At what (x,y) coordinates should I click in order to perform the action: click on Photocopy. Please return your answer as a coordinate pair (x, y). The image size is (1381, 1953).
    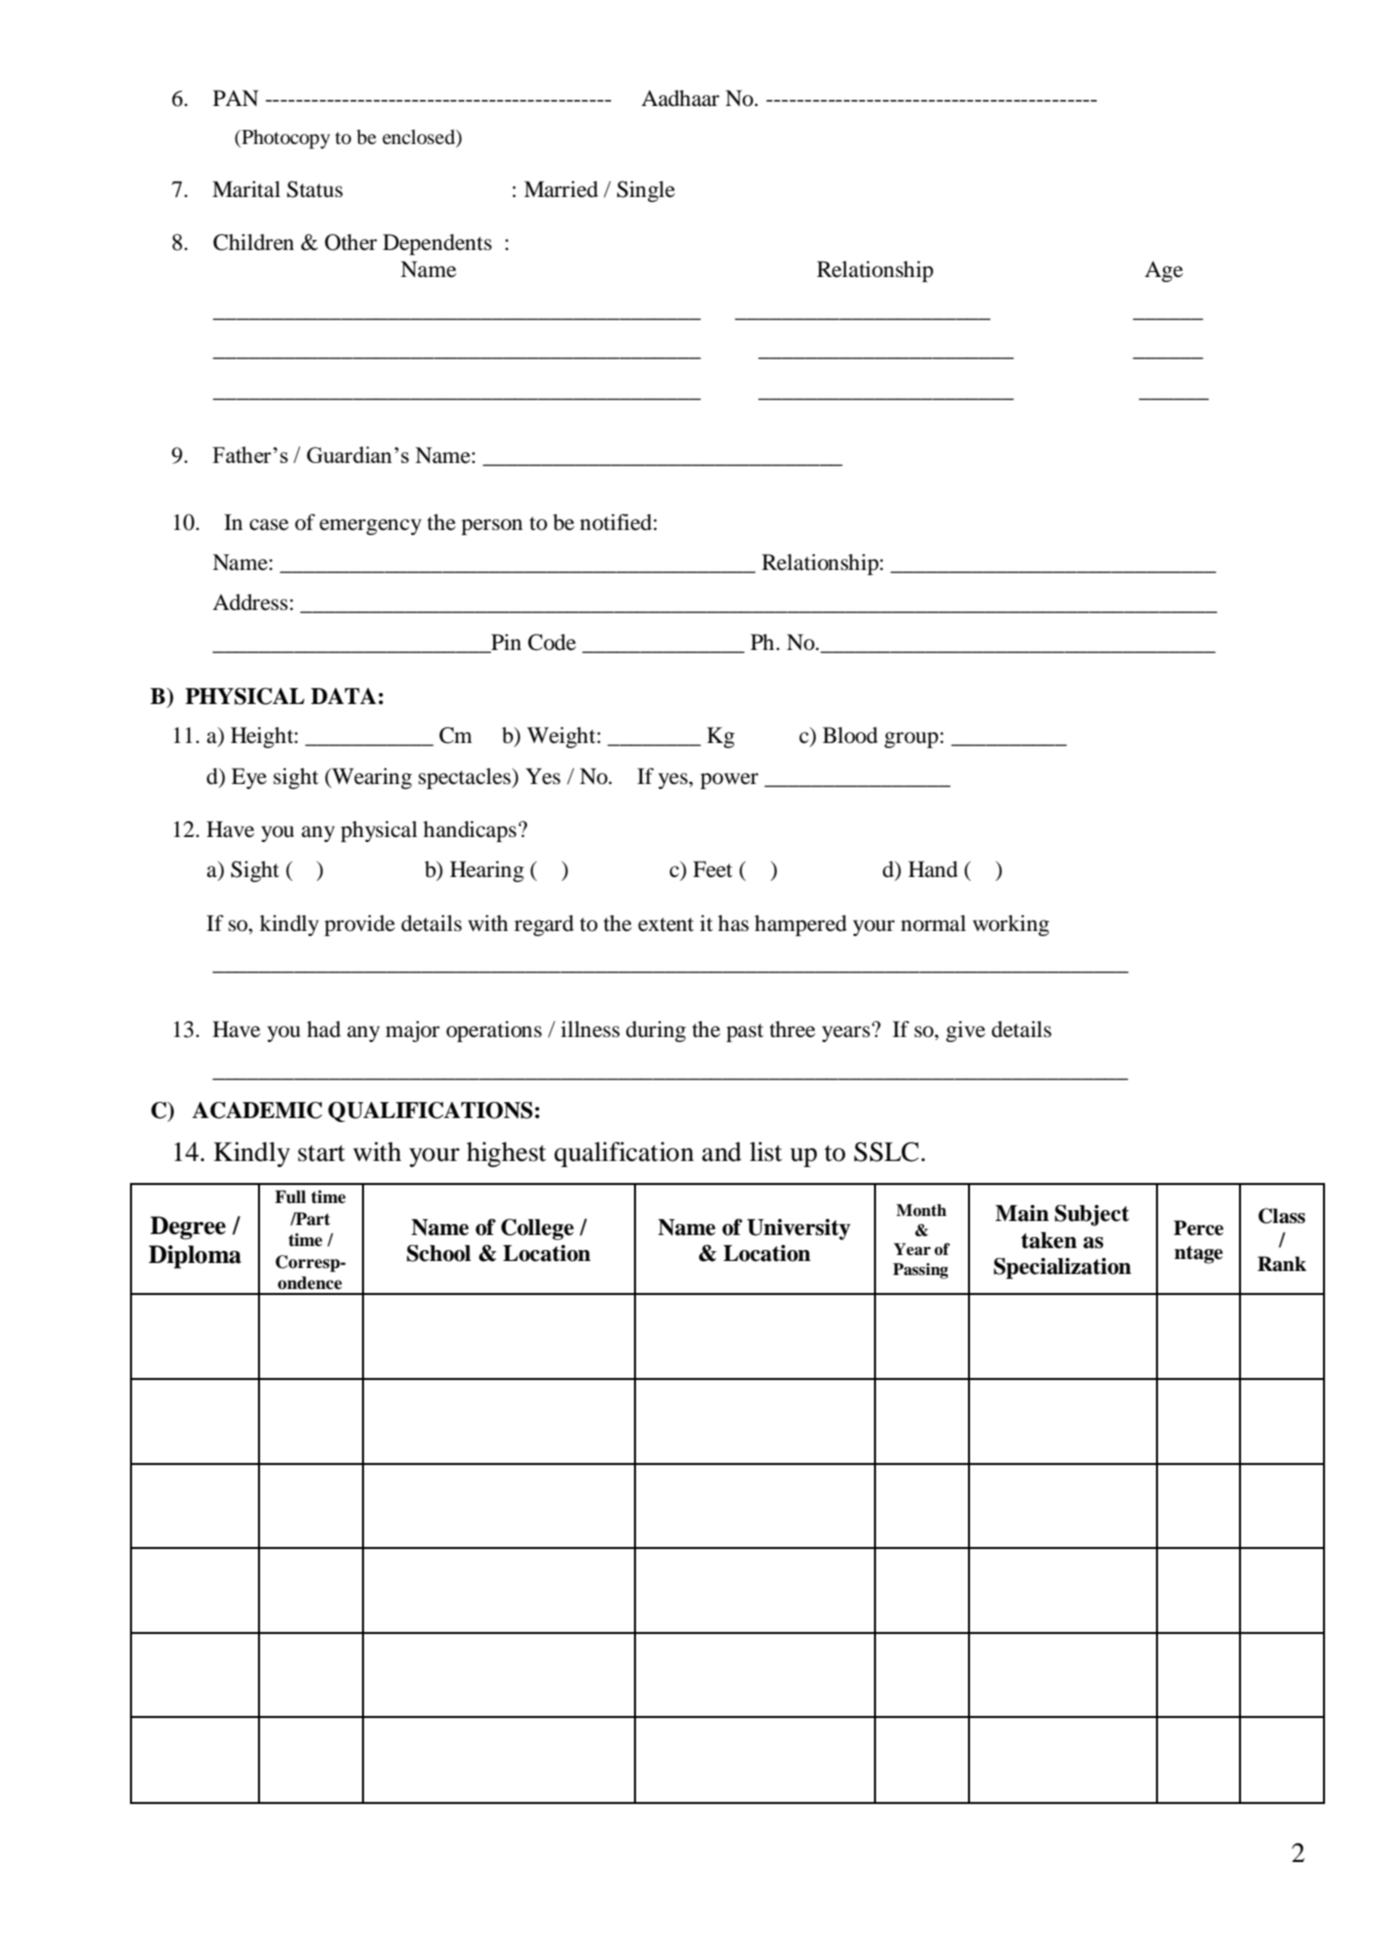
    Looking at the image, I should click on (285, 139).
